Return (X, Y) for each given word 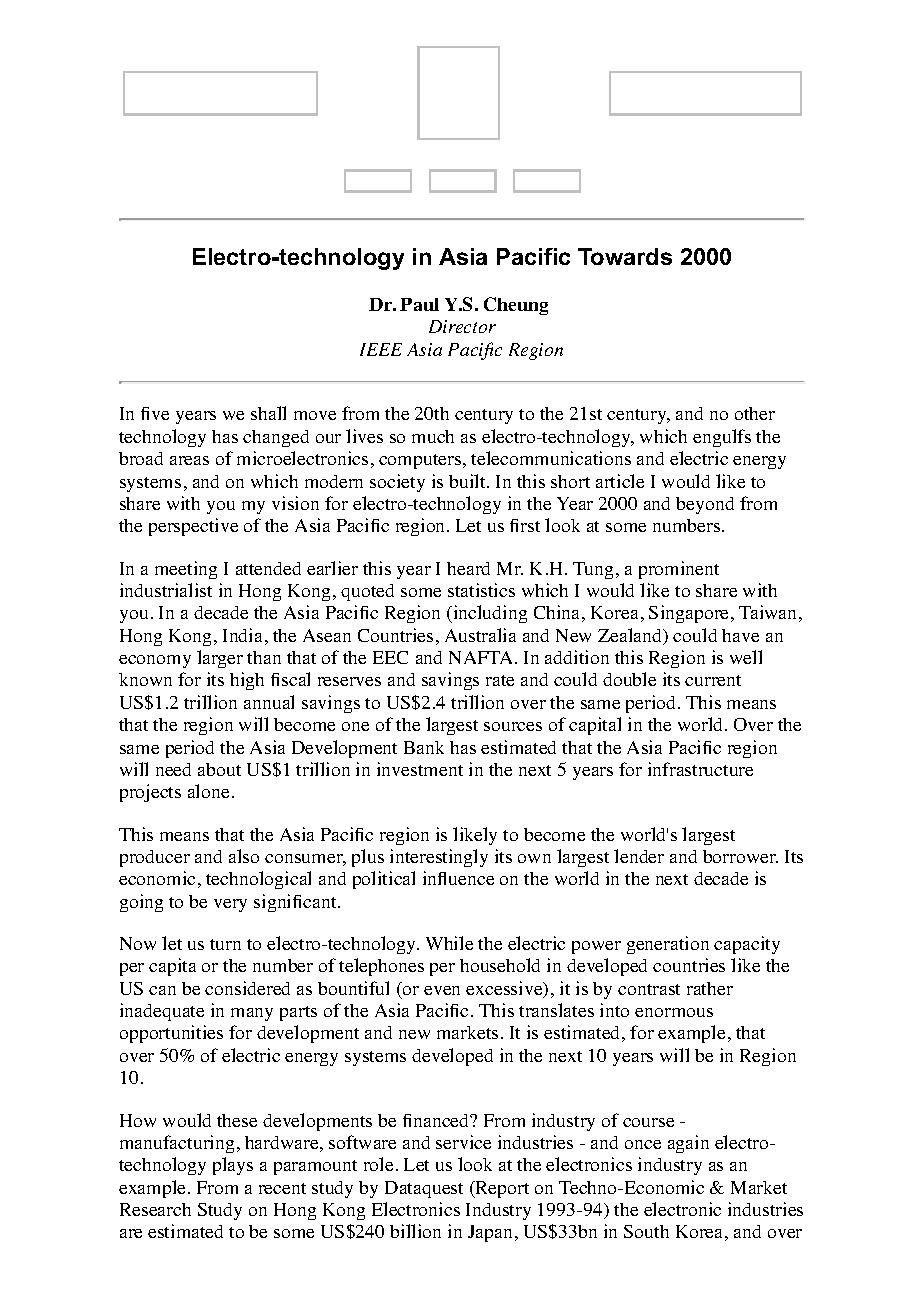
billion (415, 1231)
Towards (625, 256)
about (219, 769)
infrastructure (700, 769)
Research (155, 1209)
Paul (419, 304)
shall (268, 413)
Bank (424, 747)
